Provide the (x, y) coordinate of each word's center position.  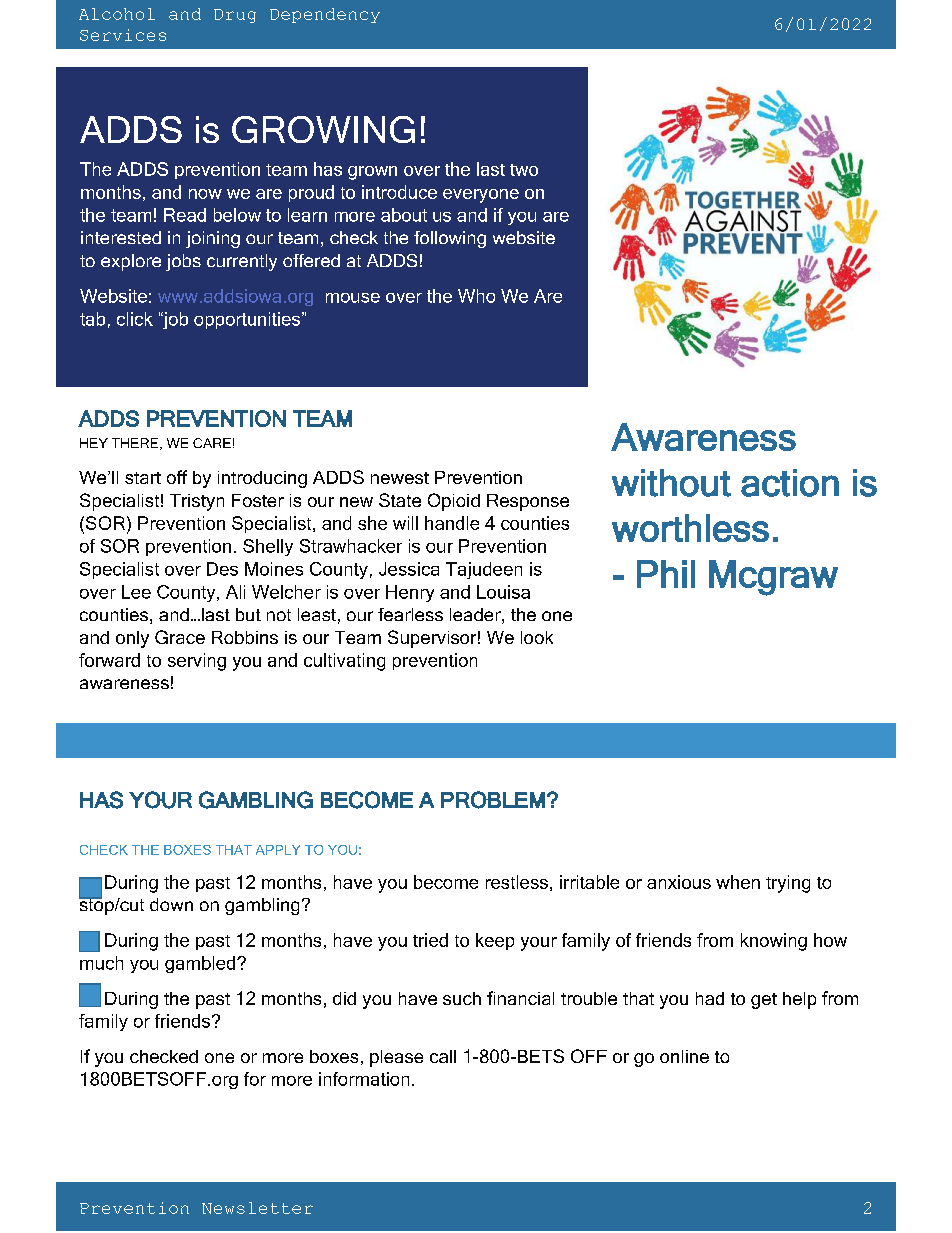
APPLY (278, 850)
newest (400, 478)
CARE (212, 443)
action (790, 483)
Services (123, 35)
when (738, 882)
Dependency (325, 15)
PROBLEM (493, 800)
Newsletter (257, 1208)
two (524, 170)
